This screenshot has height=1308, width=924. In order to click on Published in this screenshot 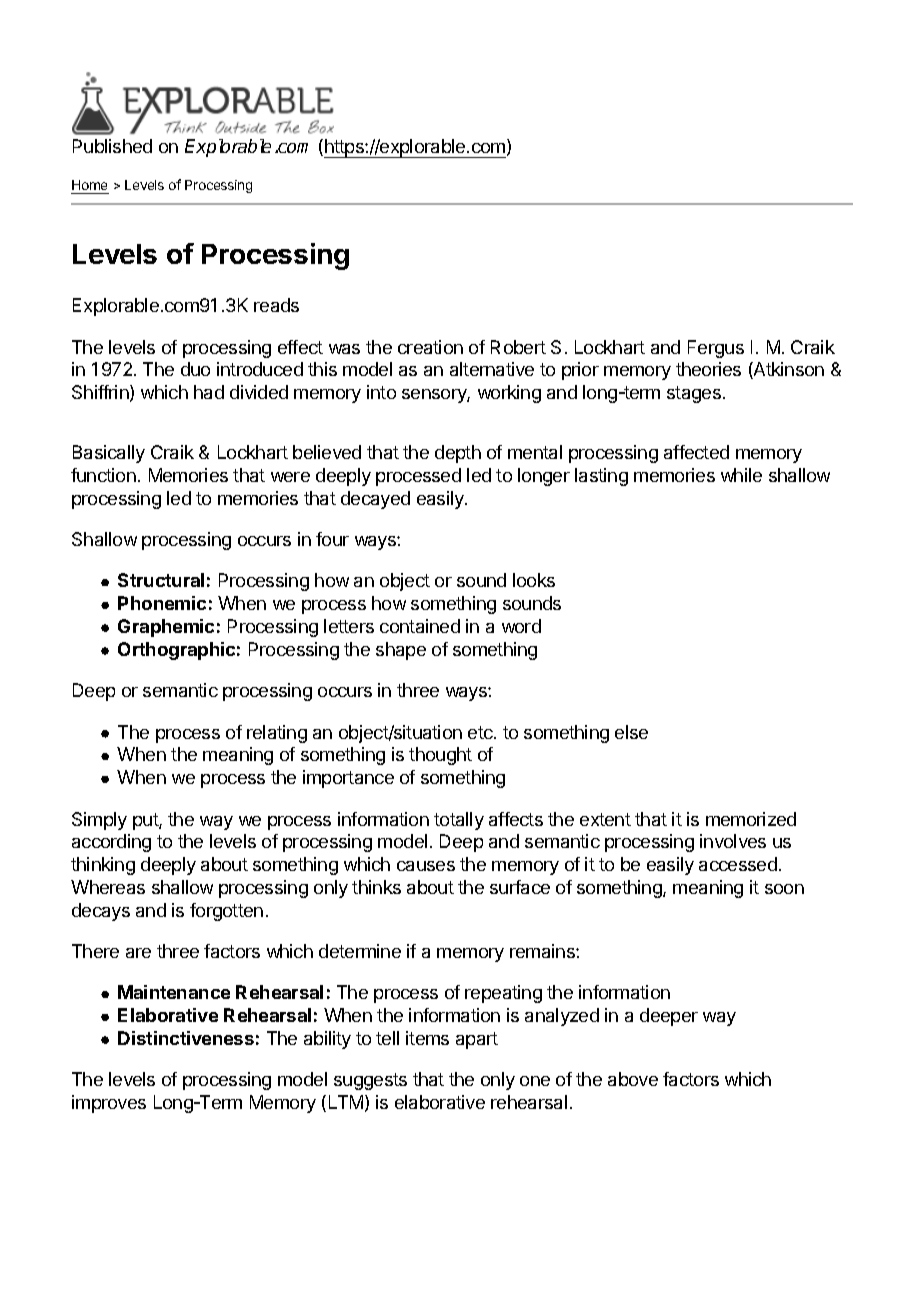, I will do `click(112, 146)`.
